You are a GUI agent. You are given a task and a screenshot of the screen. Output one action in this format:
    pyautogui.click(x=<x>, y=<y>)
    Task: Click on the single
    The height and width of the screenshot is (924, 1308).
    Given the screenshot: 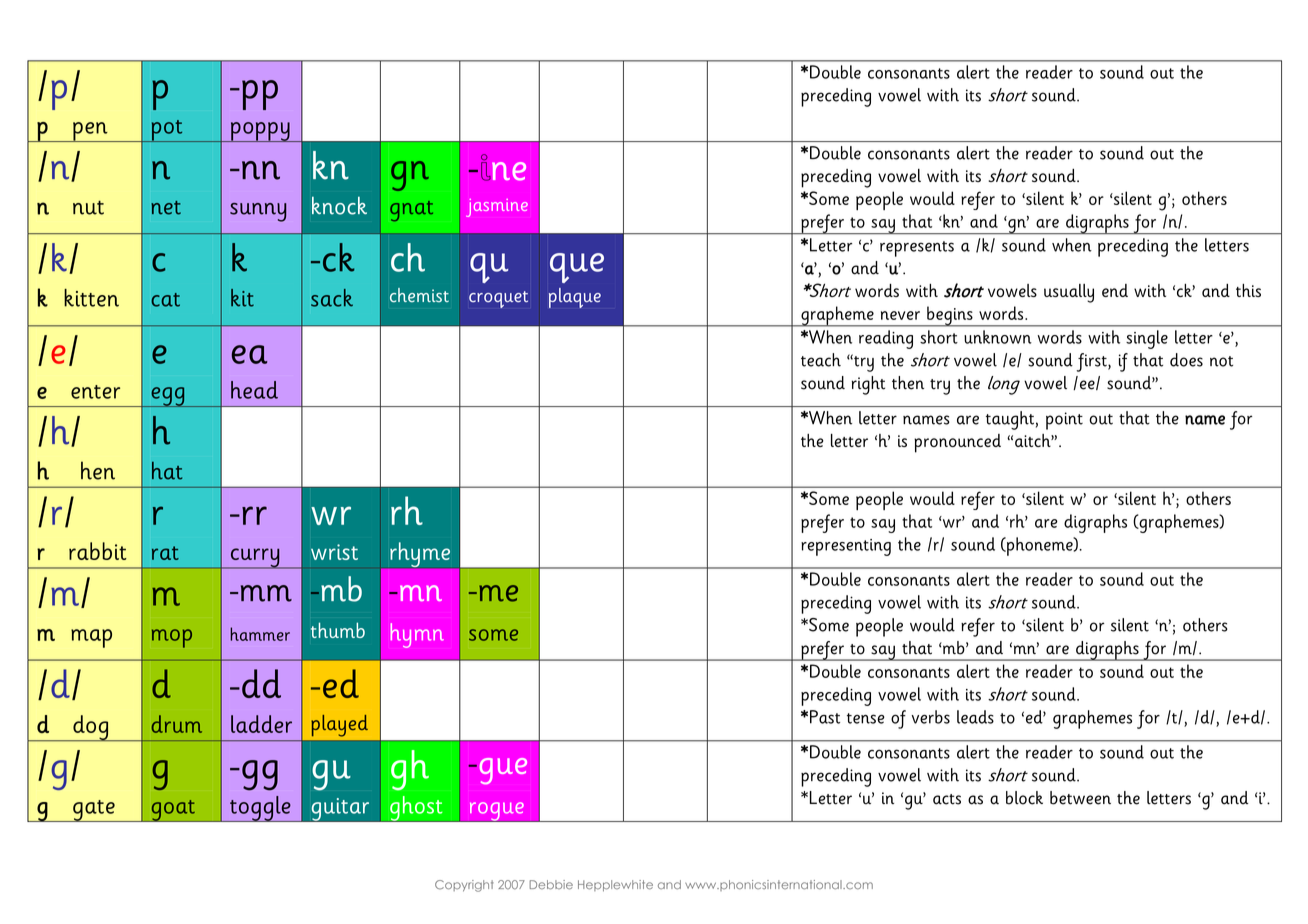 What is the action you would take?
    pyautogui.click(x=1147, y=339)
